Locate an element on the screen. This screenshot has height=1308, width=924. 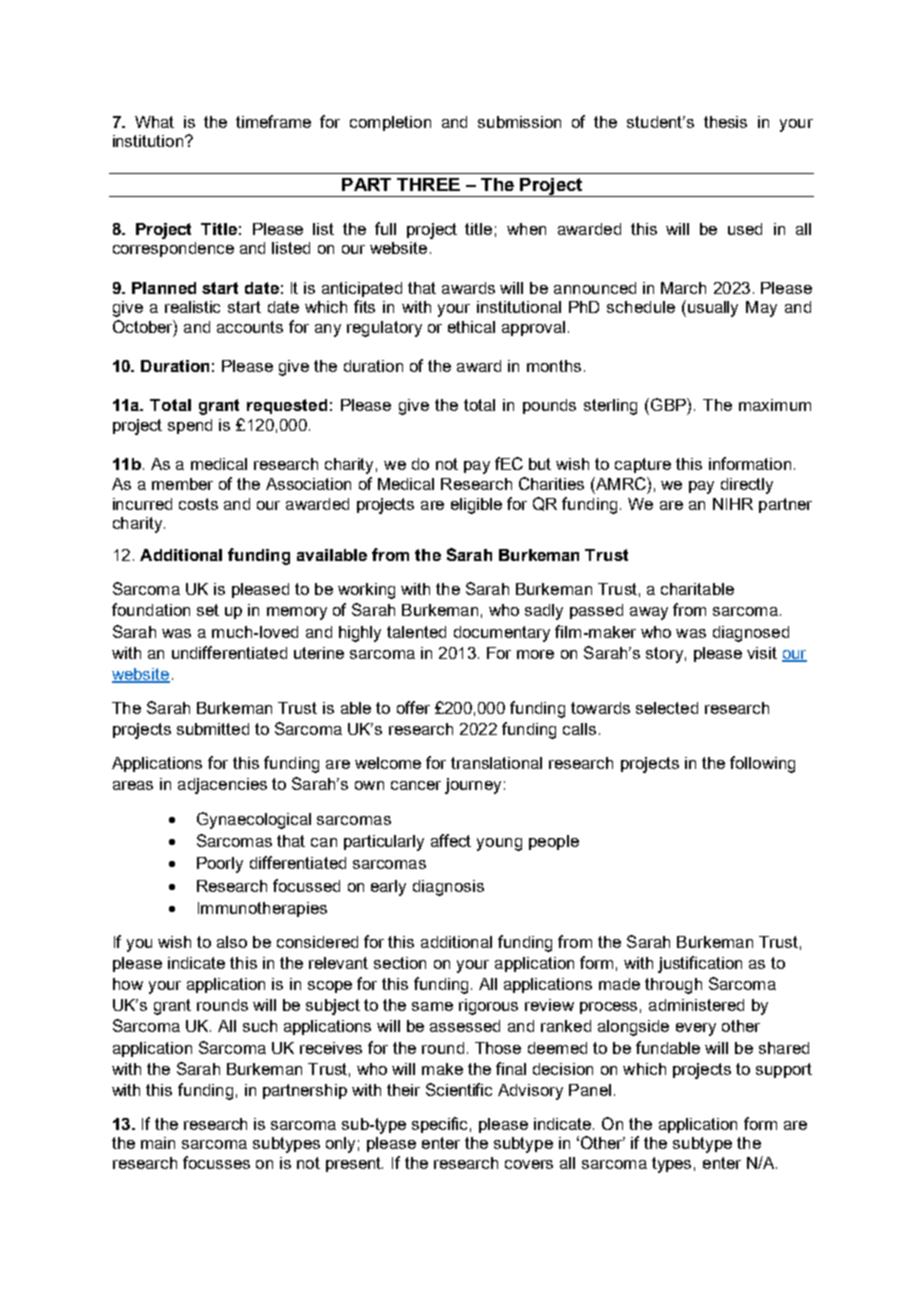
THREE is located at coordinates (428, 184).
